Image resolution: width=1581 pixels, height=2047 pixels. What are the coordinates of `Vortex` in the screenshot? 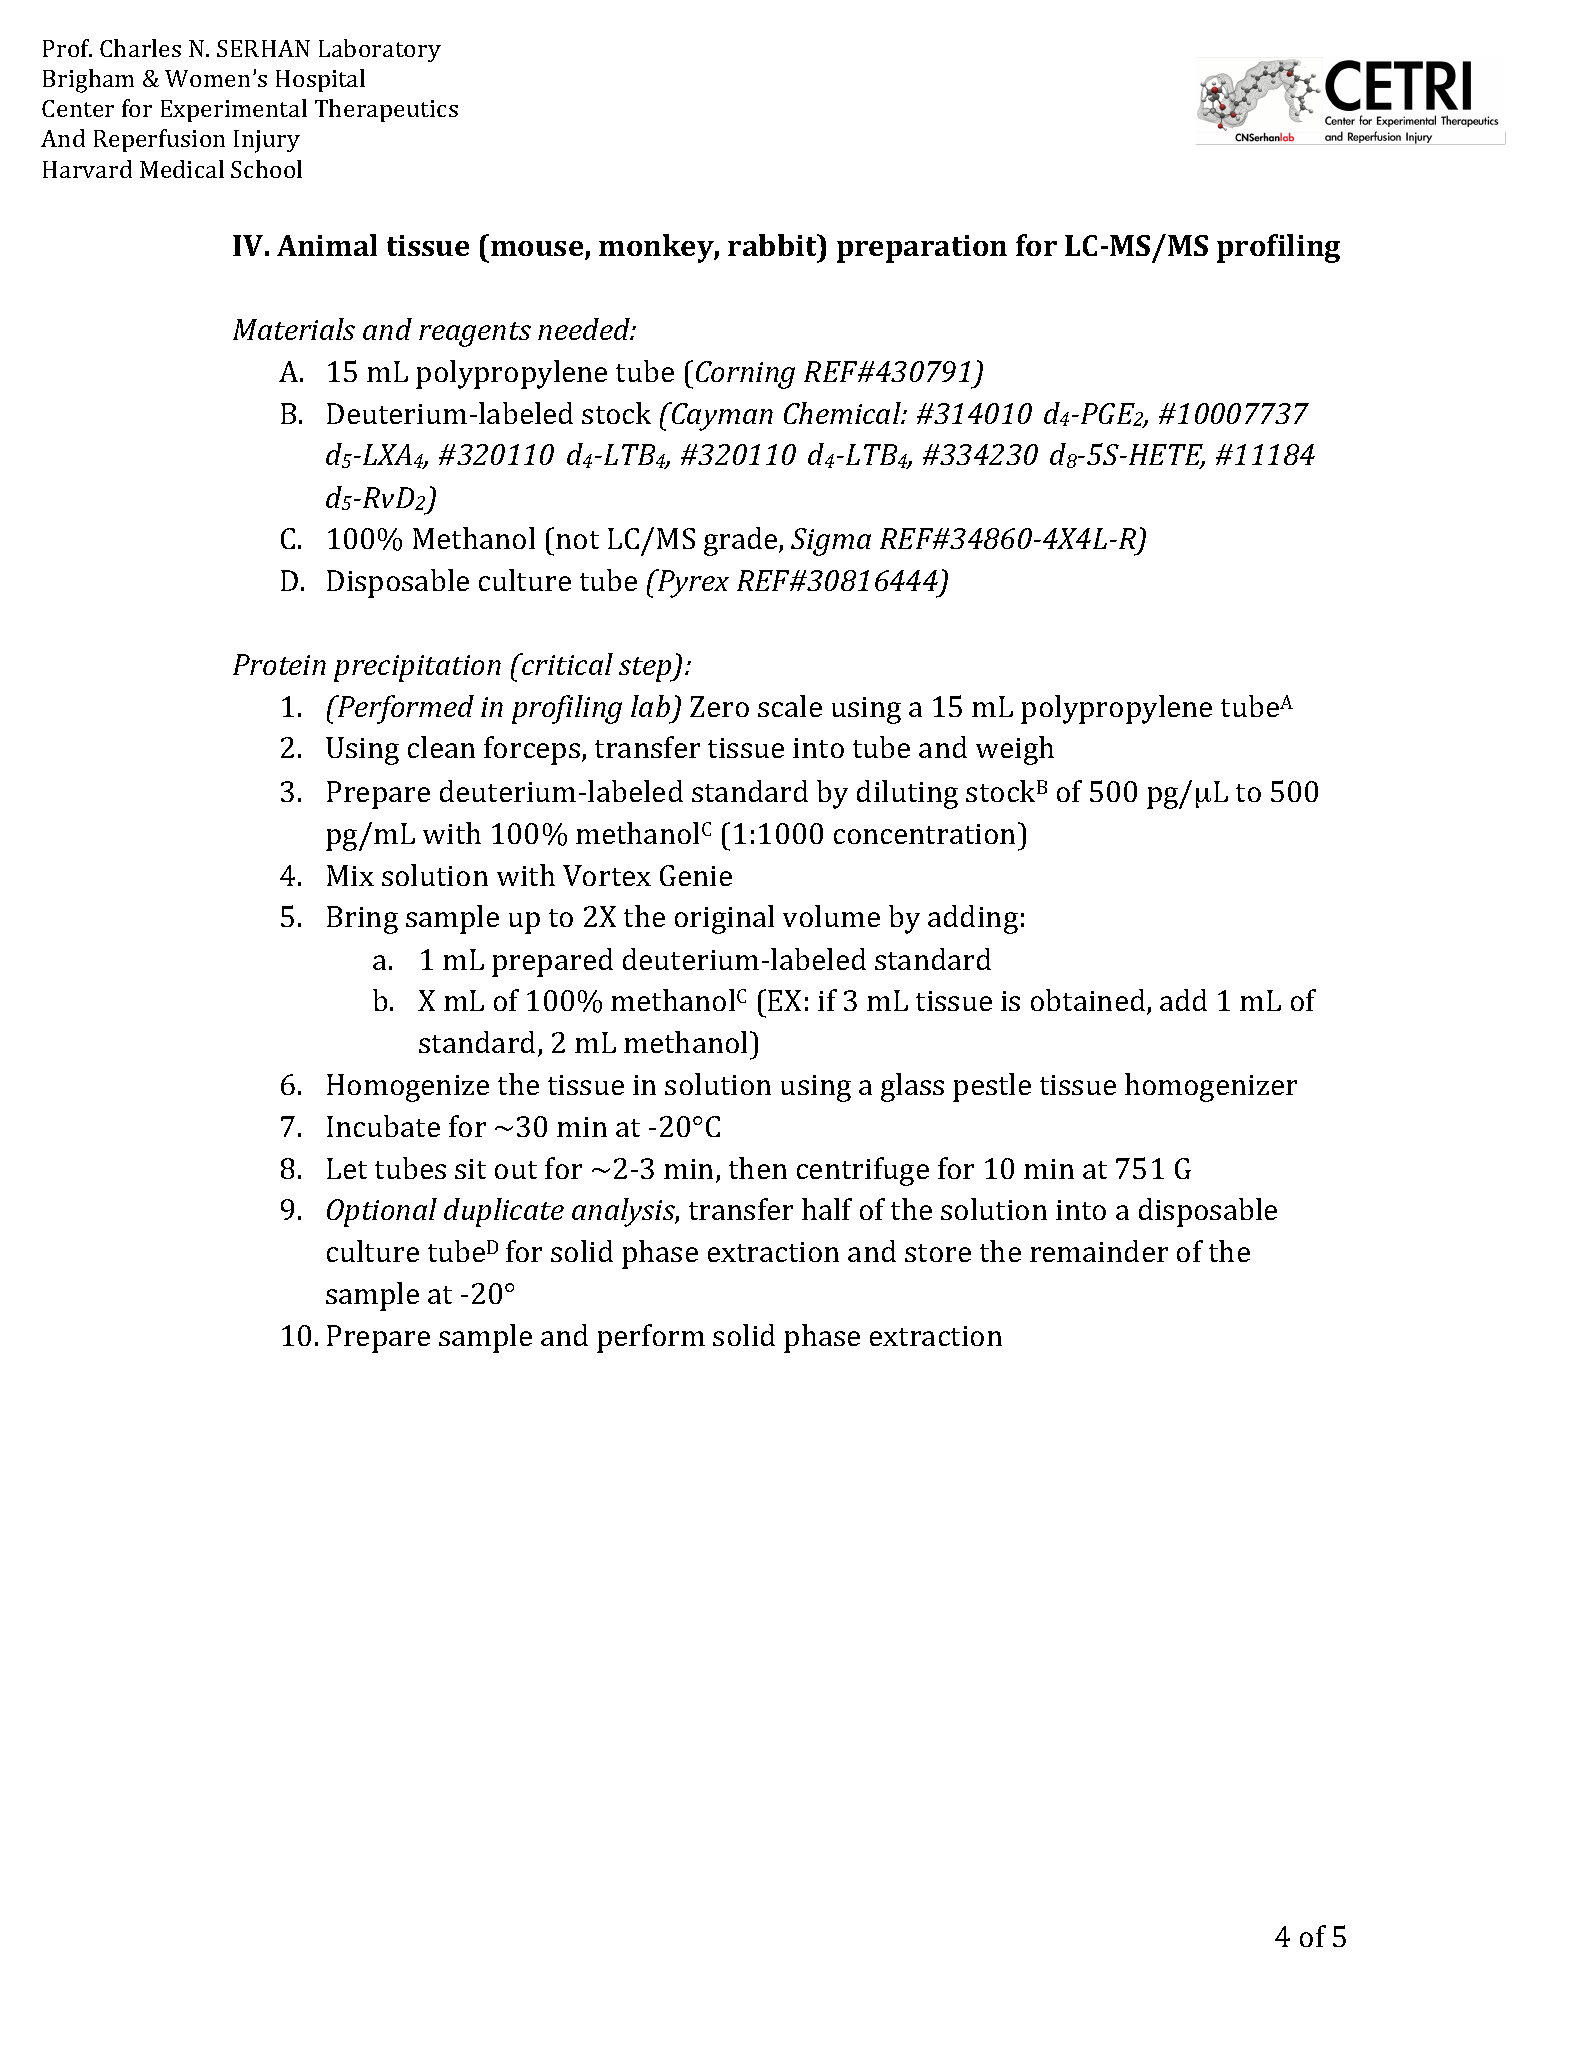 It's located at (607, 875).
